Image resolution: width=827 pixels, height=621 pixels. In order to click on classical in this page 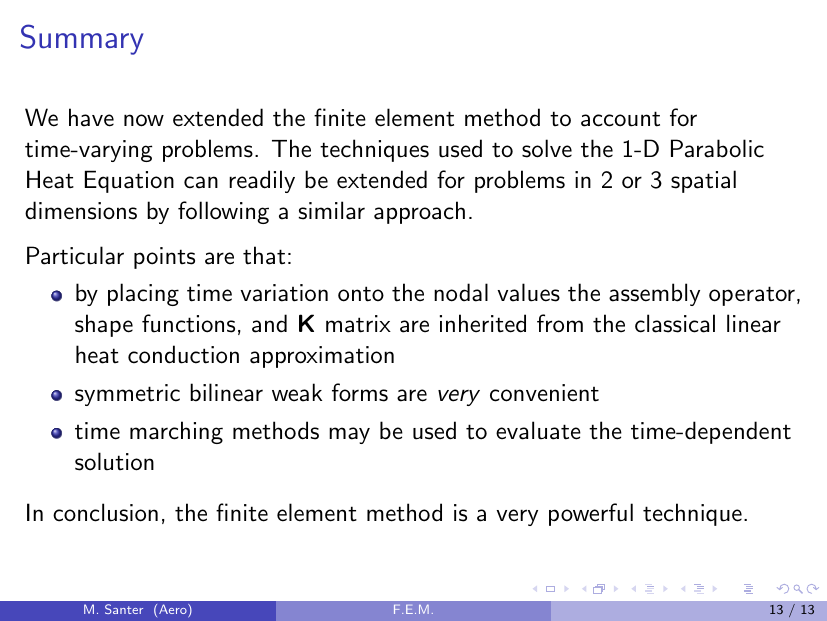, I will do `click(675, 323)`.
